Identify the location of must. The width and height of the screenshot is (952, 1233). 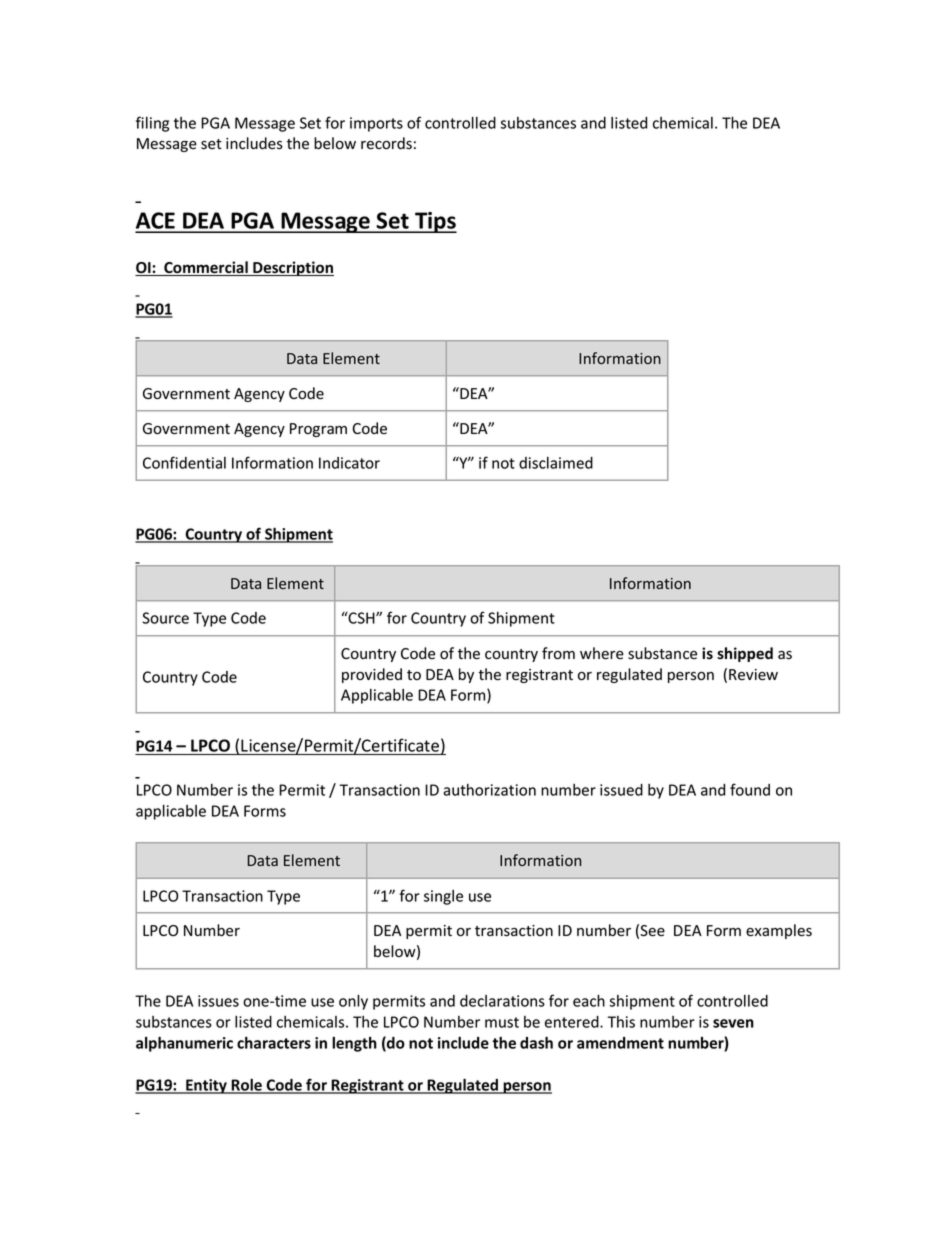
(502, 1022).
